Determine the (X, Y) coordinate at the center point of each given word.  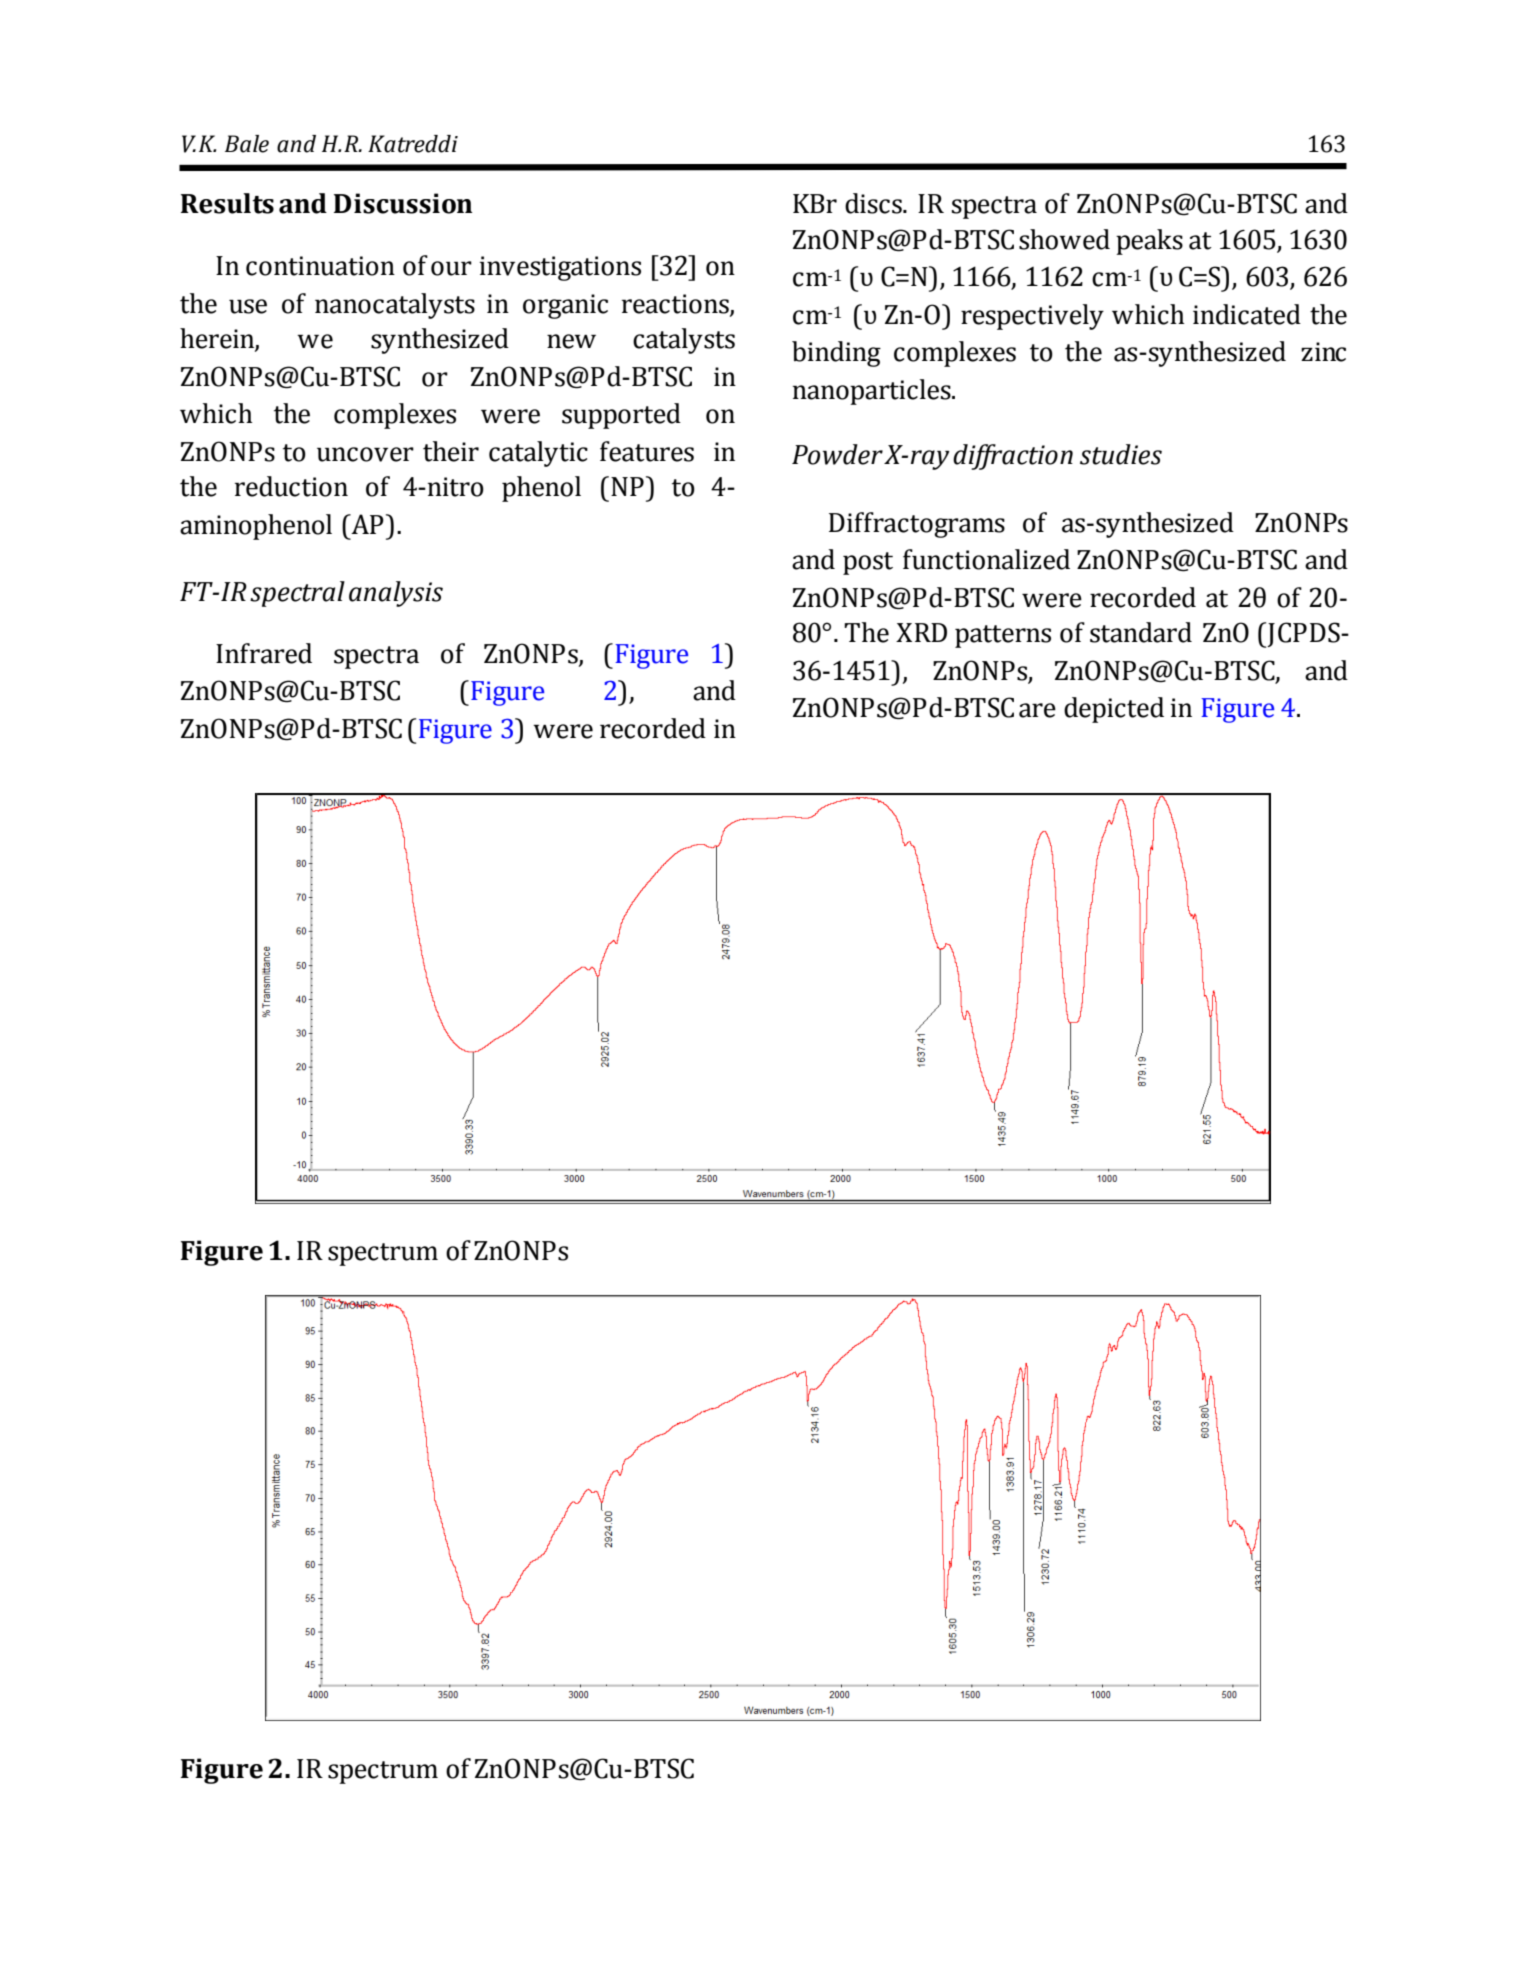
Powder (837, 454)
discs (874, 203)
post (868, 563)
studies (1121, 454)
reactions (676, 304)
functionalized (986, 559)
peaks (1149, 242)
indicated (1247, 314)
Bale (247, 144)
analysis (396, 594)
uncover (365, 454)
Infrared (264, 653)
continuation (320, 266)
